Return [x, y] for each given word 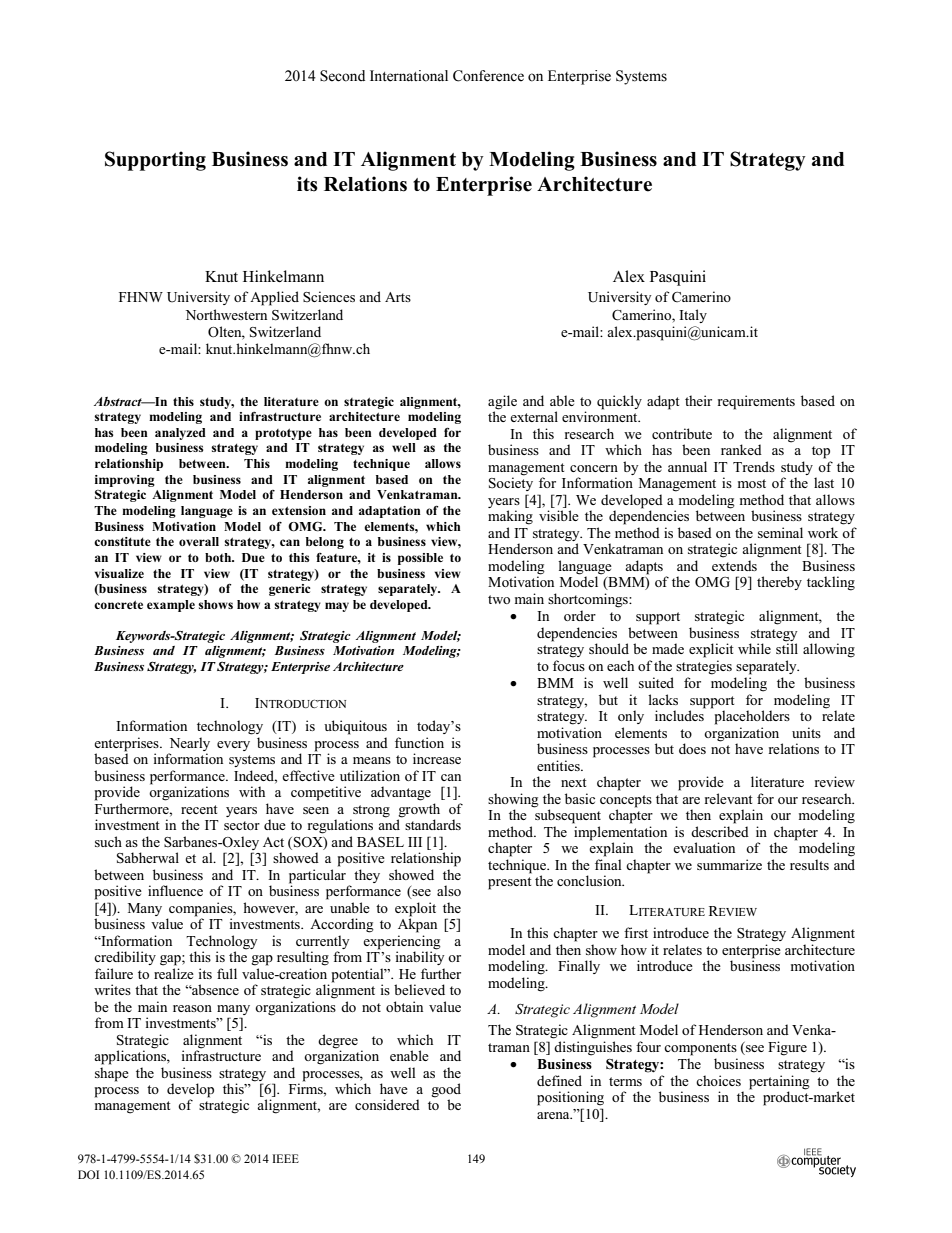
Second [342, 76]
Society [511, 483]
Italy [693, 316]
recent [199, 809]
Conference [488, 76]
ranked [741, 449]
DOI [88, 1174]
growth [419, 810]
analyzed [180, 434]
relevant [729, 798]
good [446, 1091]
